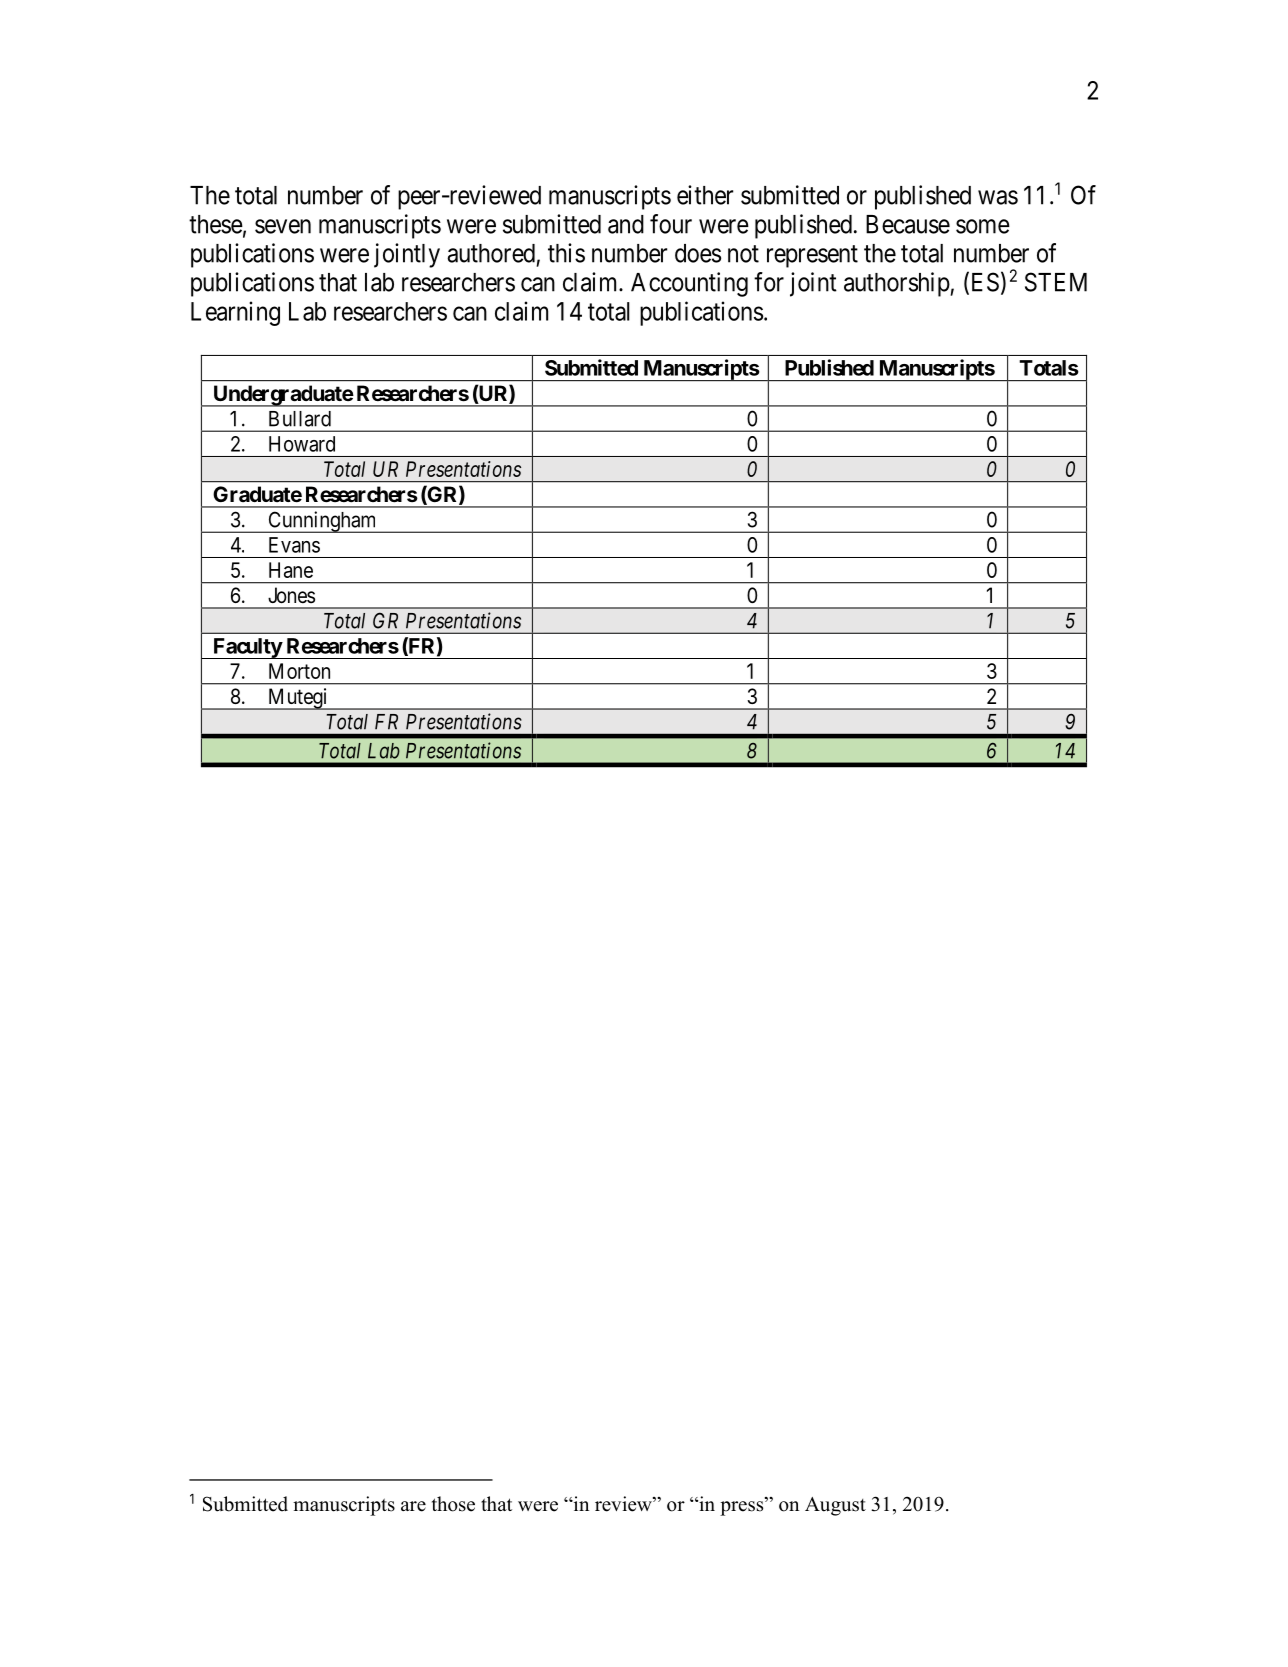 This page has width=1288, height=1667. I want to click on press, so click(743, 1508).
